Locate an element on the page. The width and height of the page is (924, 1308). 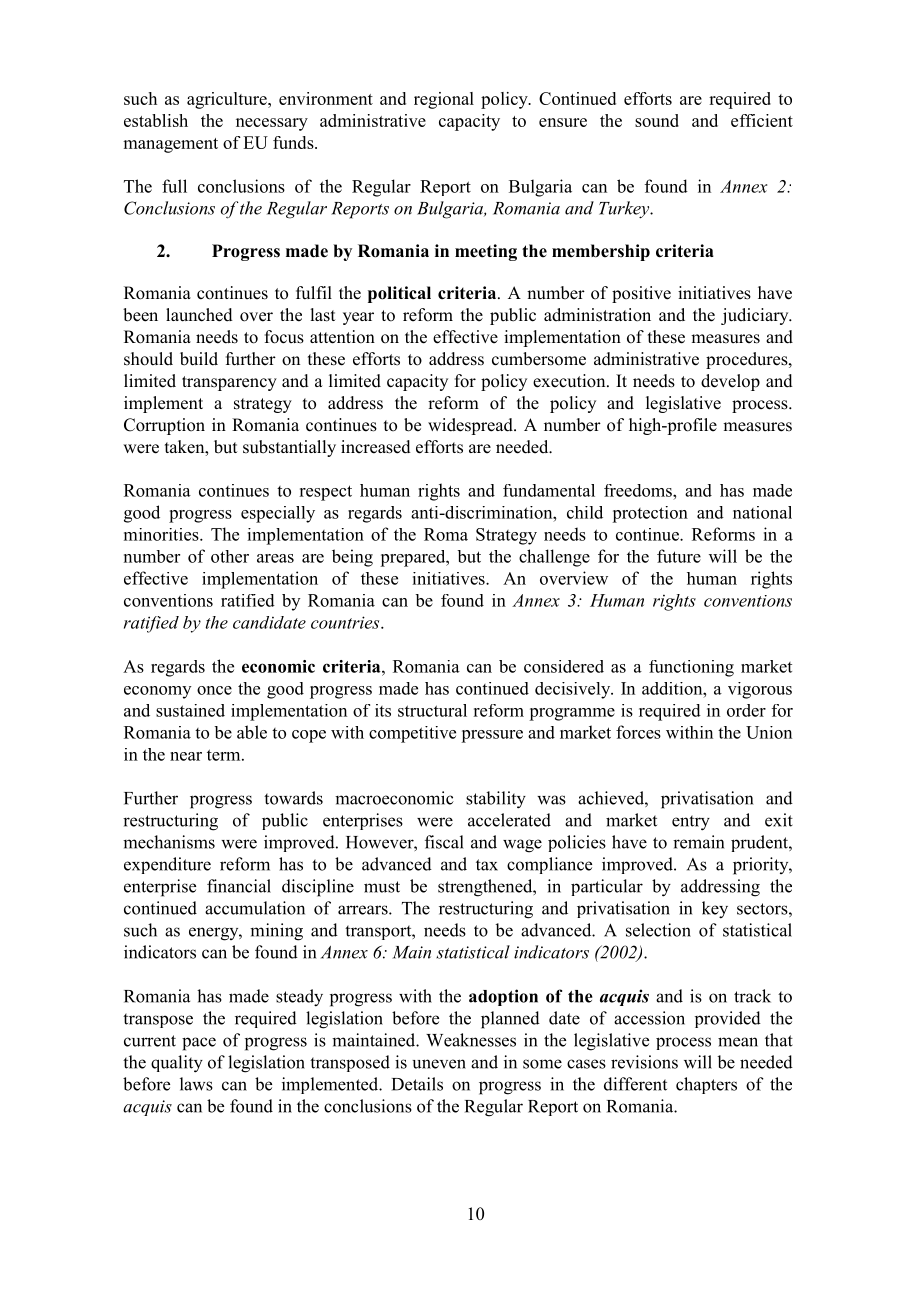
regional is located at coordinates (444, 100).
